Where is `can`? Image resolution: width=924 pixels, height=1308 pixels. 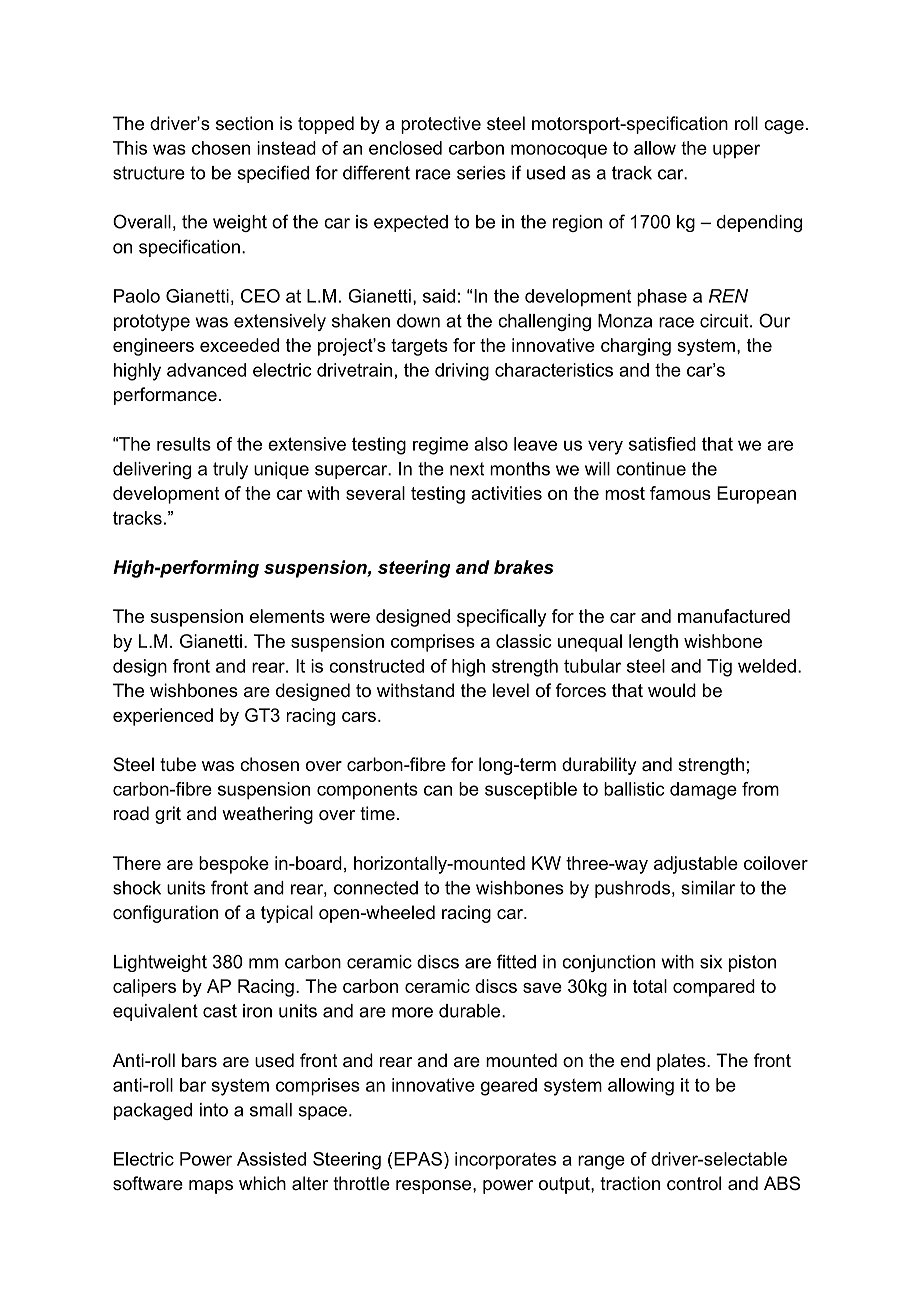 can is located at coordinates (438, 790).
